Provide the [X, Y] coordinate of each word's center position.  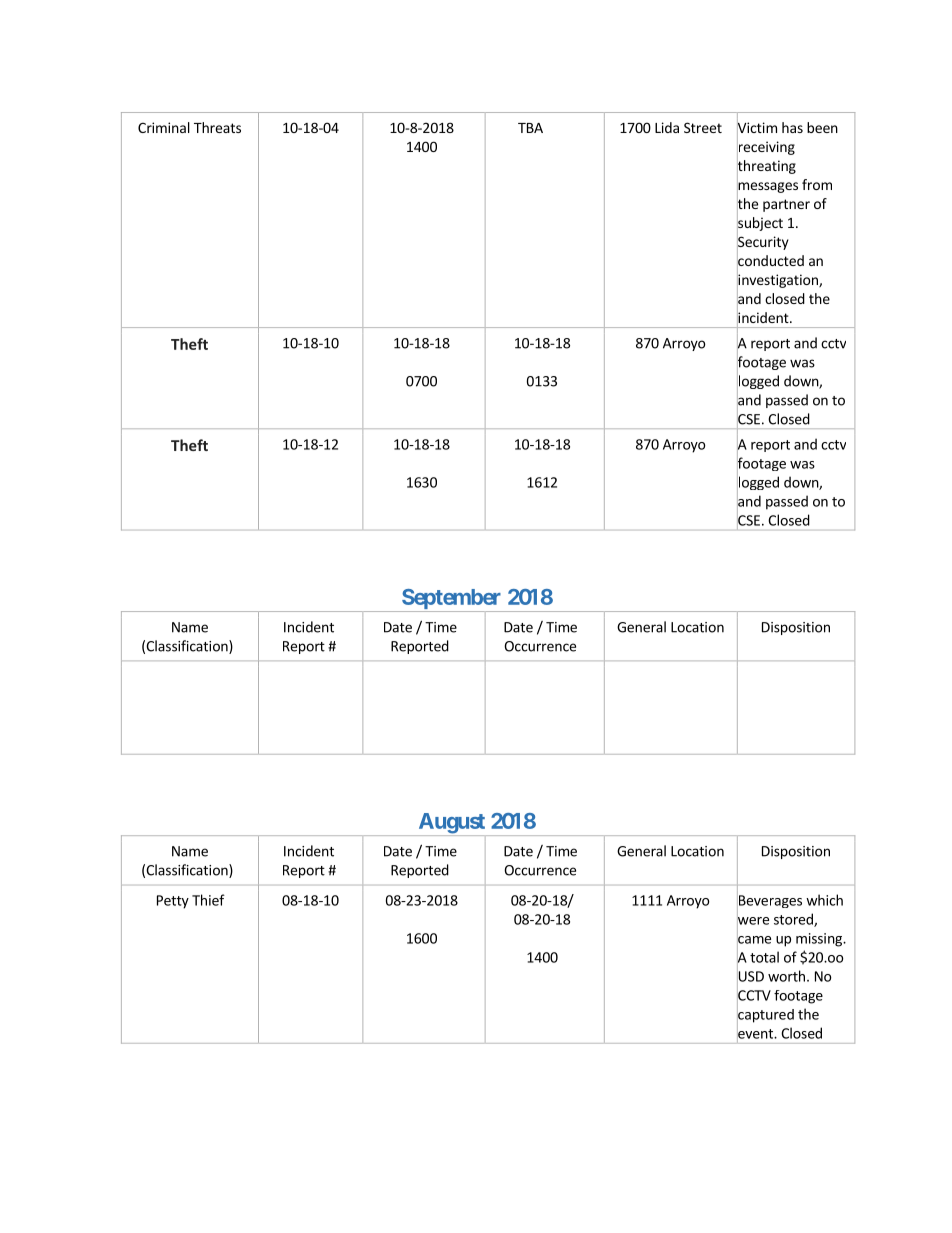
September [452, 600]
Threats [217, 127]
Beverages [769, 902]
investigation [778, 281]
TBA [530, 128]
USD [750, 976]
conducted [770, 261]
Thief [208, 900]
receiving [766, 148]
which [824, 900]
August [451, 824]
